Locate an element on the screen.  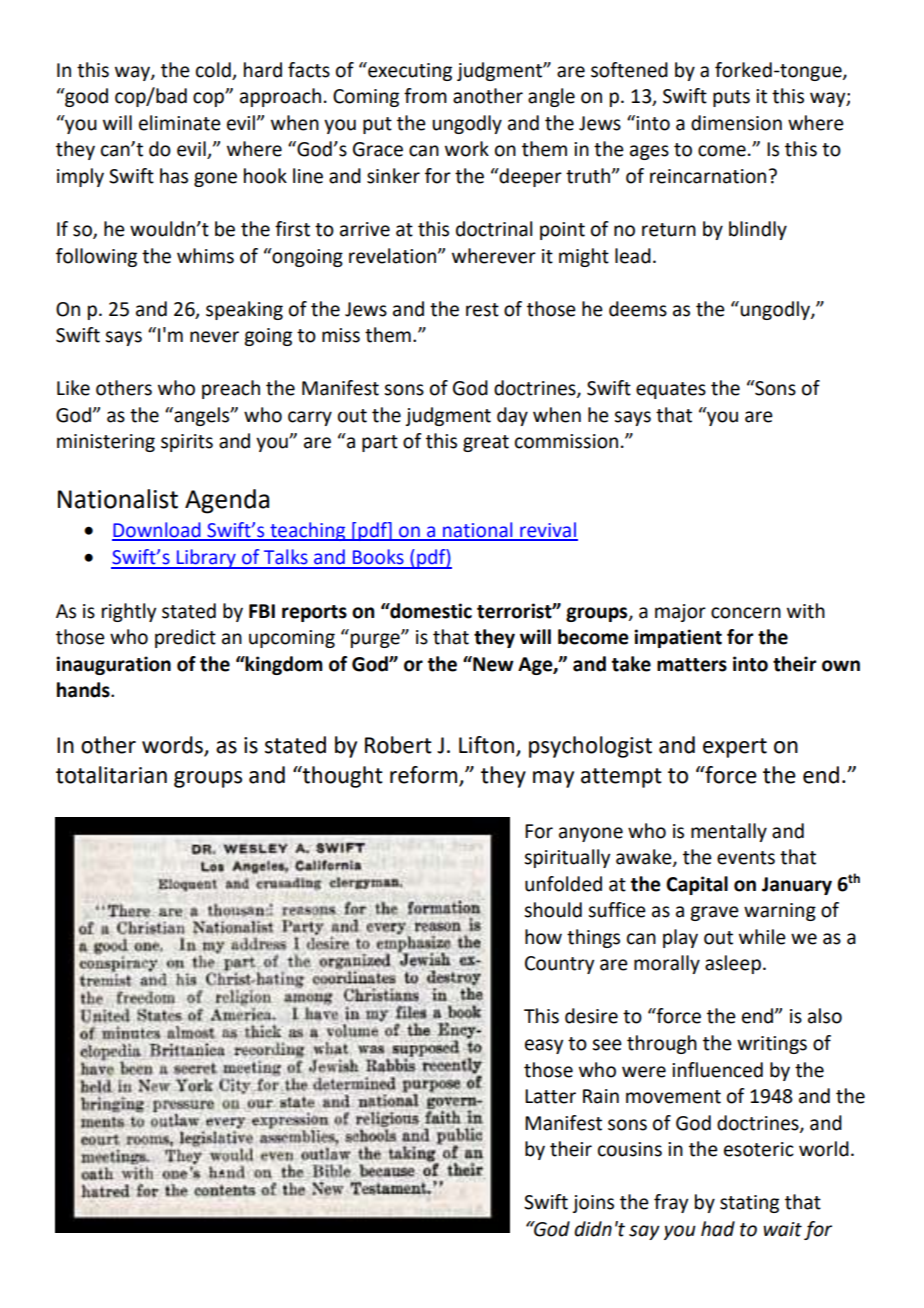
Latter is located at coordinates (550, 1096).
